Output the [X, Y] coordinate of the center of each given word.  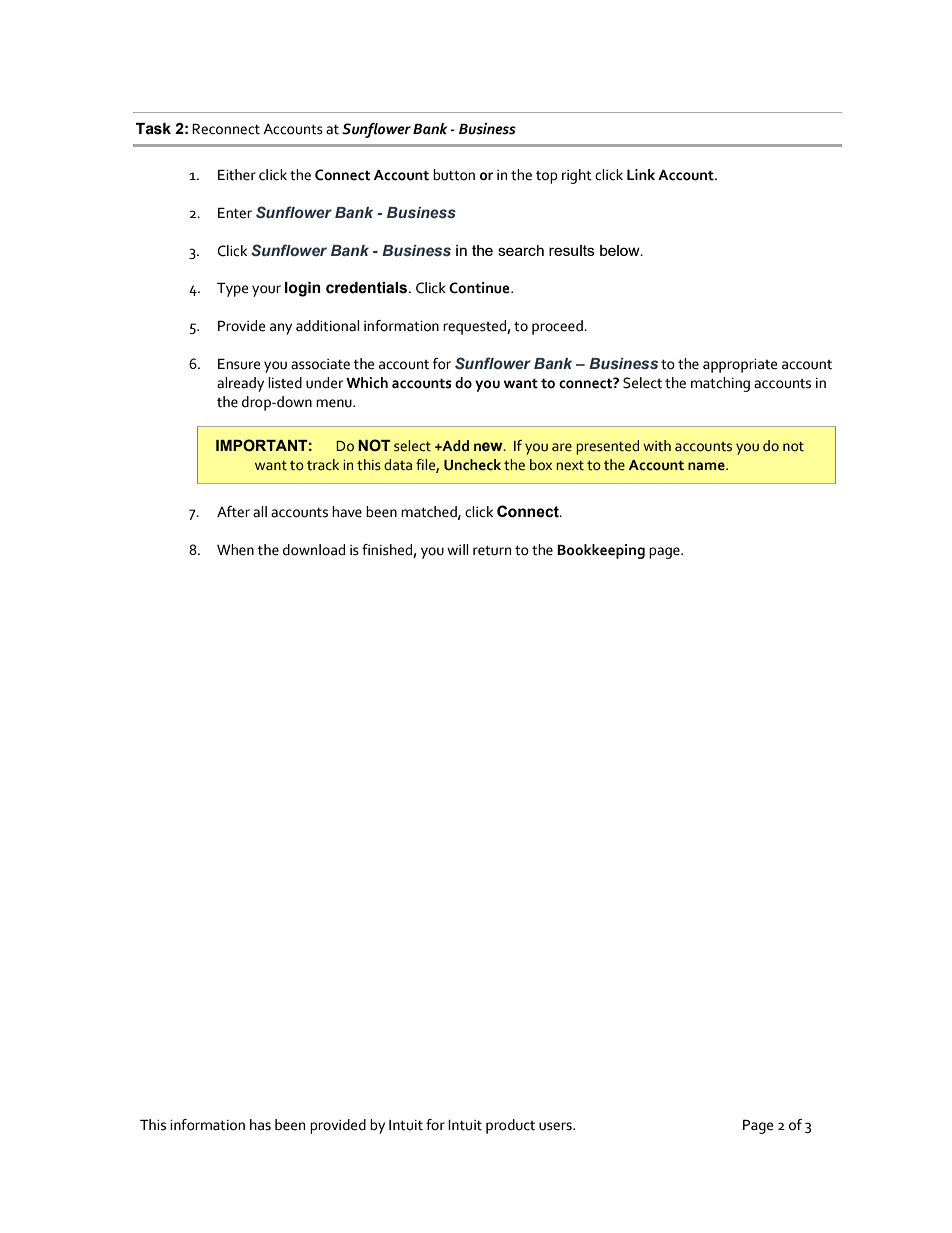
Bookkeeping [601, 551]
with [657, 446]
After [233, 512]
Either [237, 175]
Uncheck [472, 465]
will [457, 549]
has [260, 1125]
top [547, 177]
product [510, 1126]
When [235, 550]
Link [641, 174]
